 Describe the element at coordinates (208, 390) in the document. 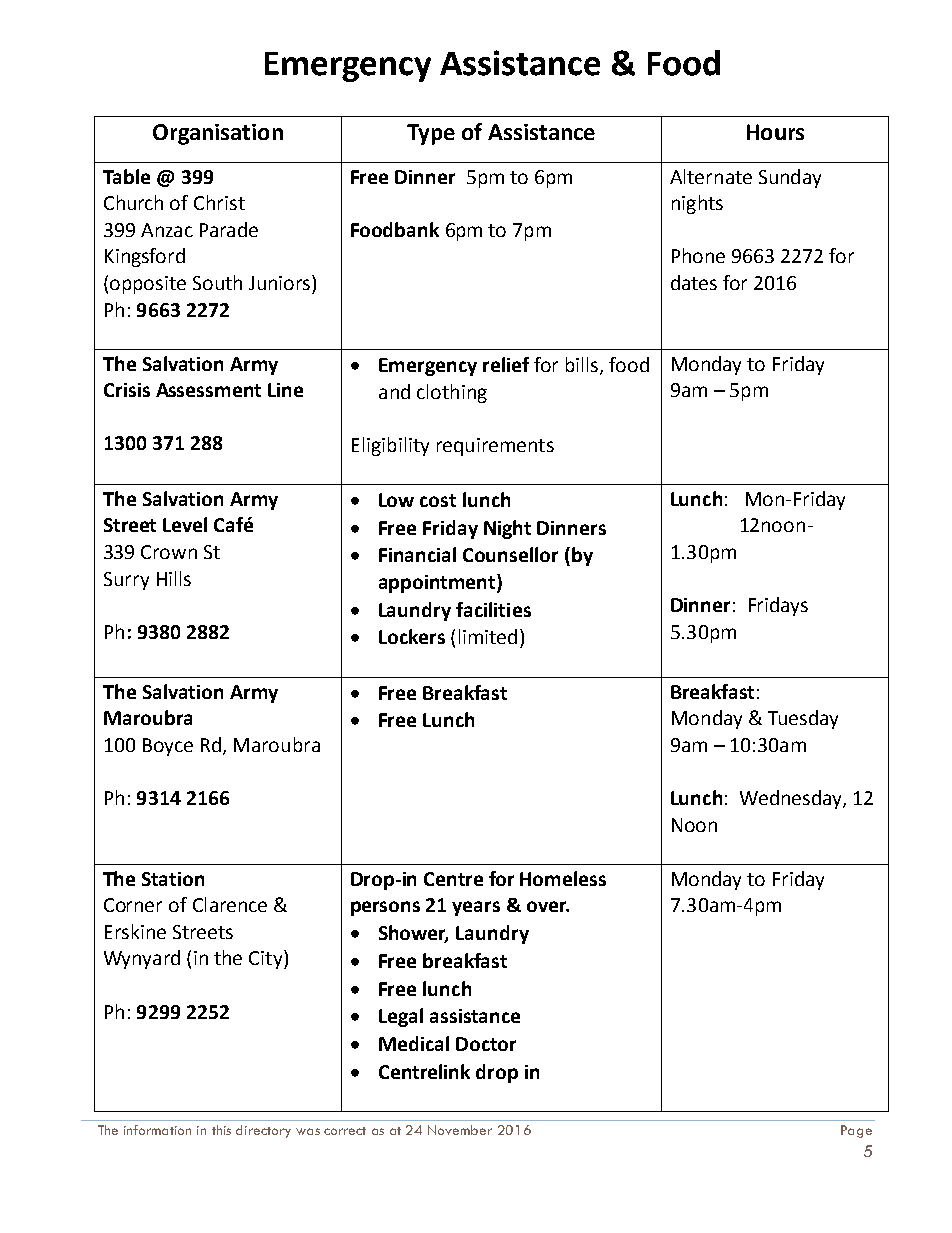

I see `Assessment` at that location.
